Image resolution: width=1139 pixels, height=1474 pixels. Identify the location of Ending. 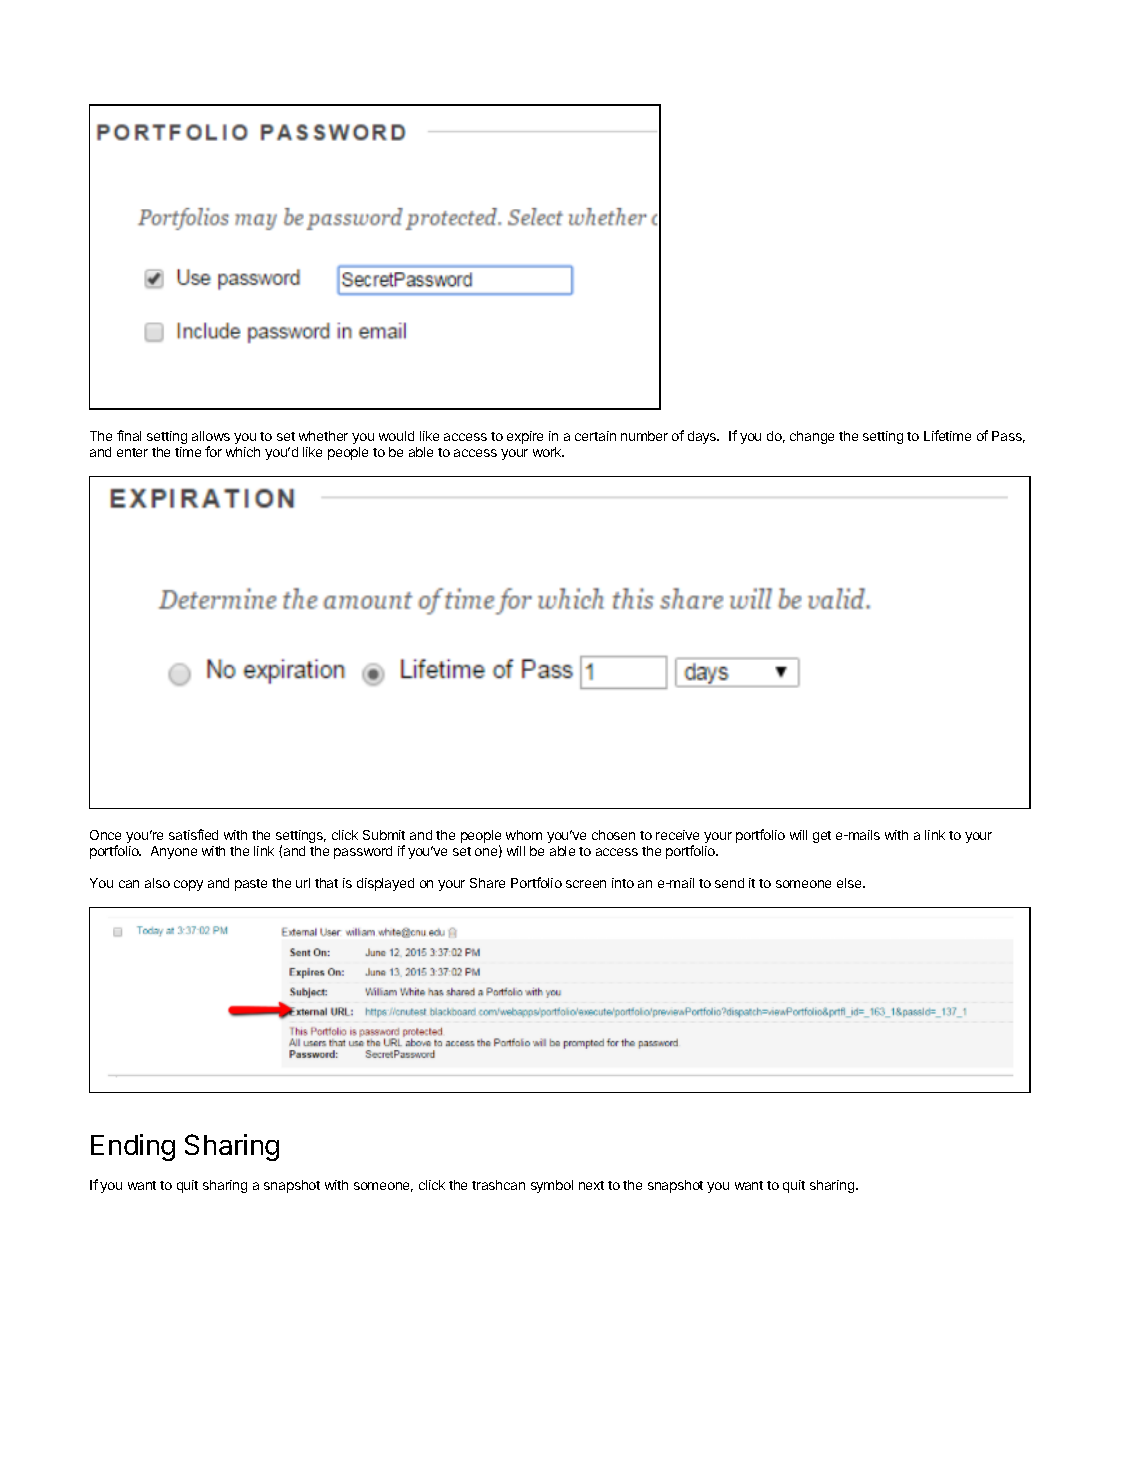
(133, 1147).
